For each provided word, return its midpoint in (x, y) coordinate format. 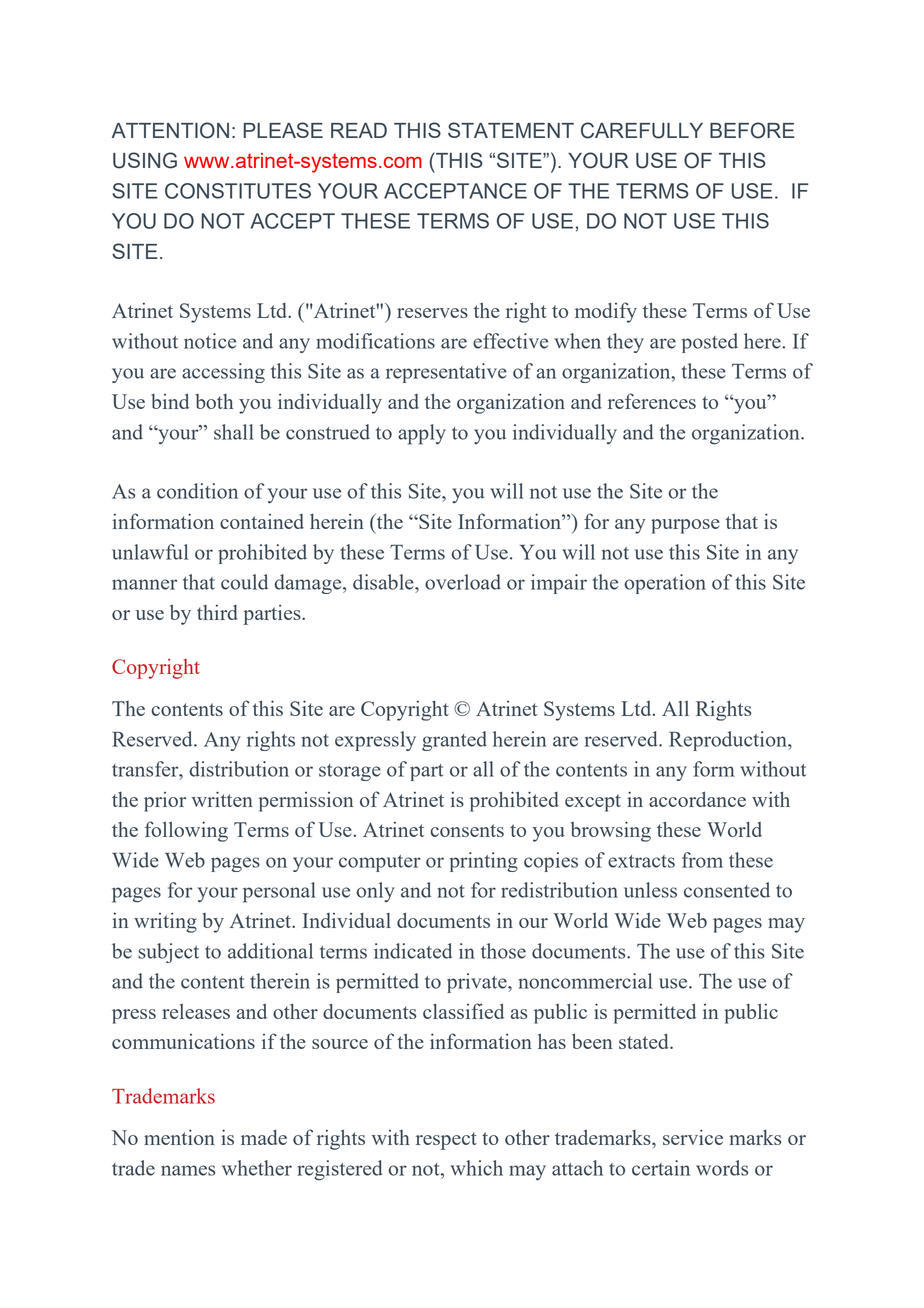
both (214, 401)
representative (446, 373)
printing (483, 862)
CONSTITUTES (238, 191)
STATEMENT (511, 130)
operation (665, 584)
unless (650, 890)
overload (463, 582)
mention (179, 1137)
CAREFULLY (642, 130)
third (217, 612)
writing (165, 923)
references (652, 401)
